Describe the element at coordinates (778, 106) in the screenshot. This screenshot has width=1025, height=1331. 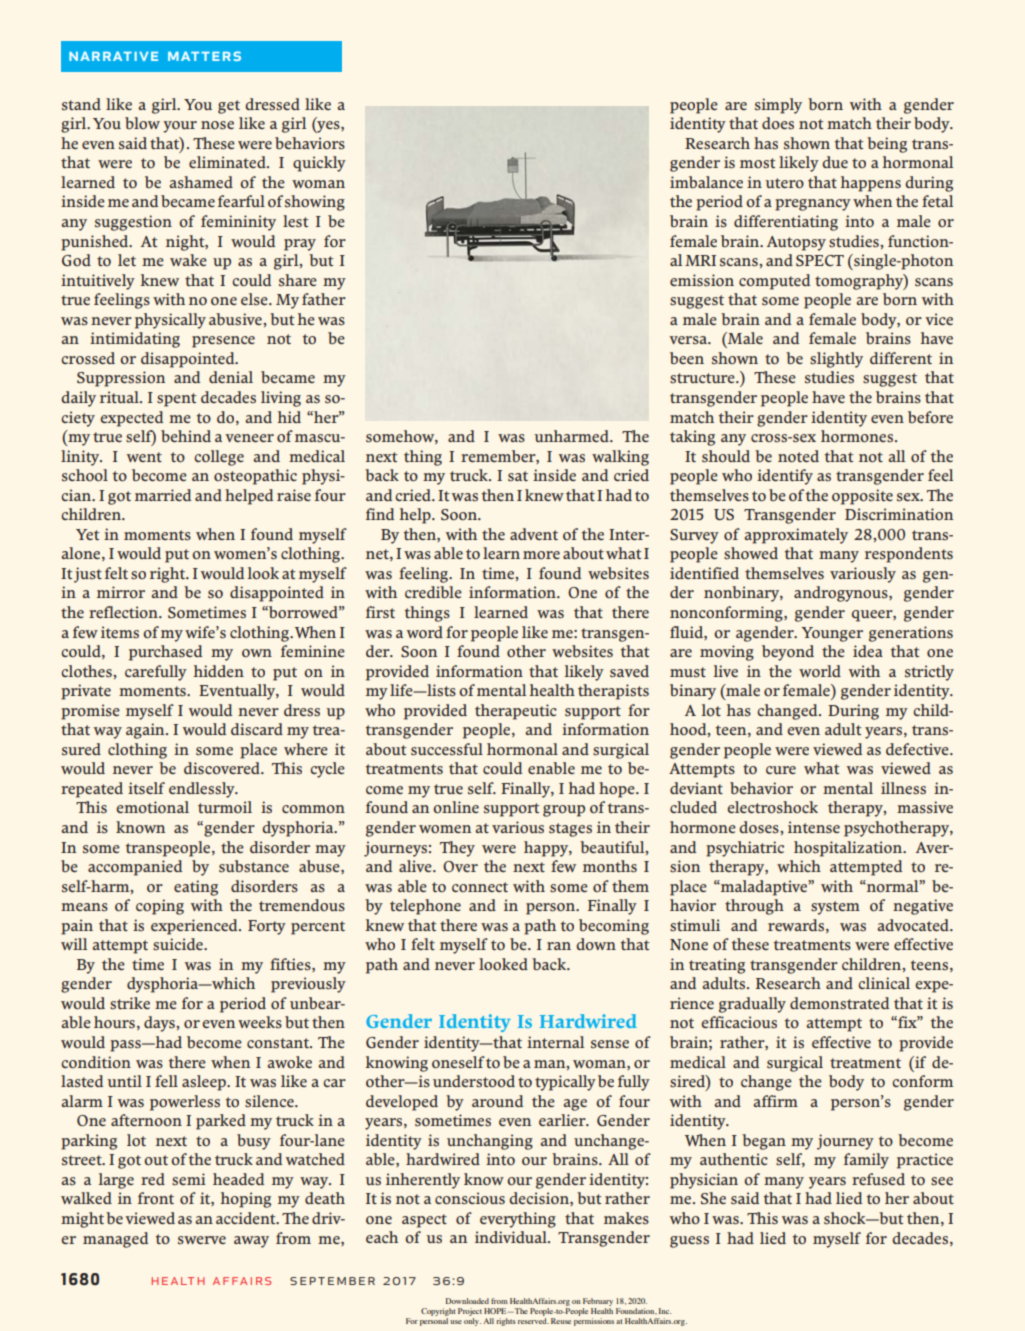
I see `simply` at that location.
